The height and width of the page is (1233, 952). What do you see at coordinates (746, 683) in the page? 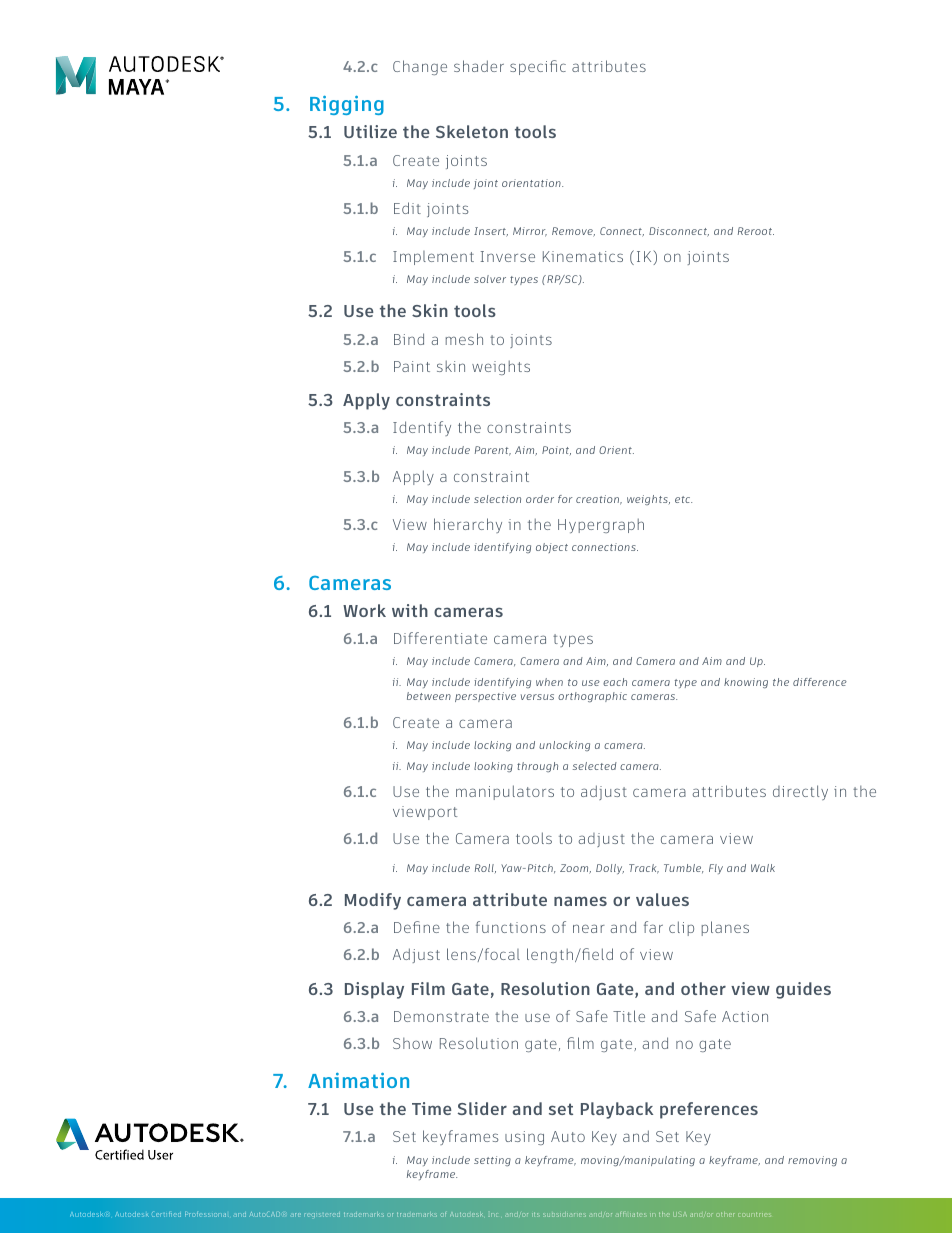
I see `knowing` at bounding box center [746, 683].
